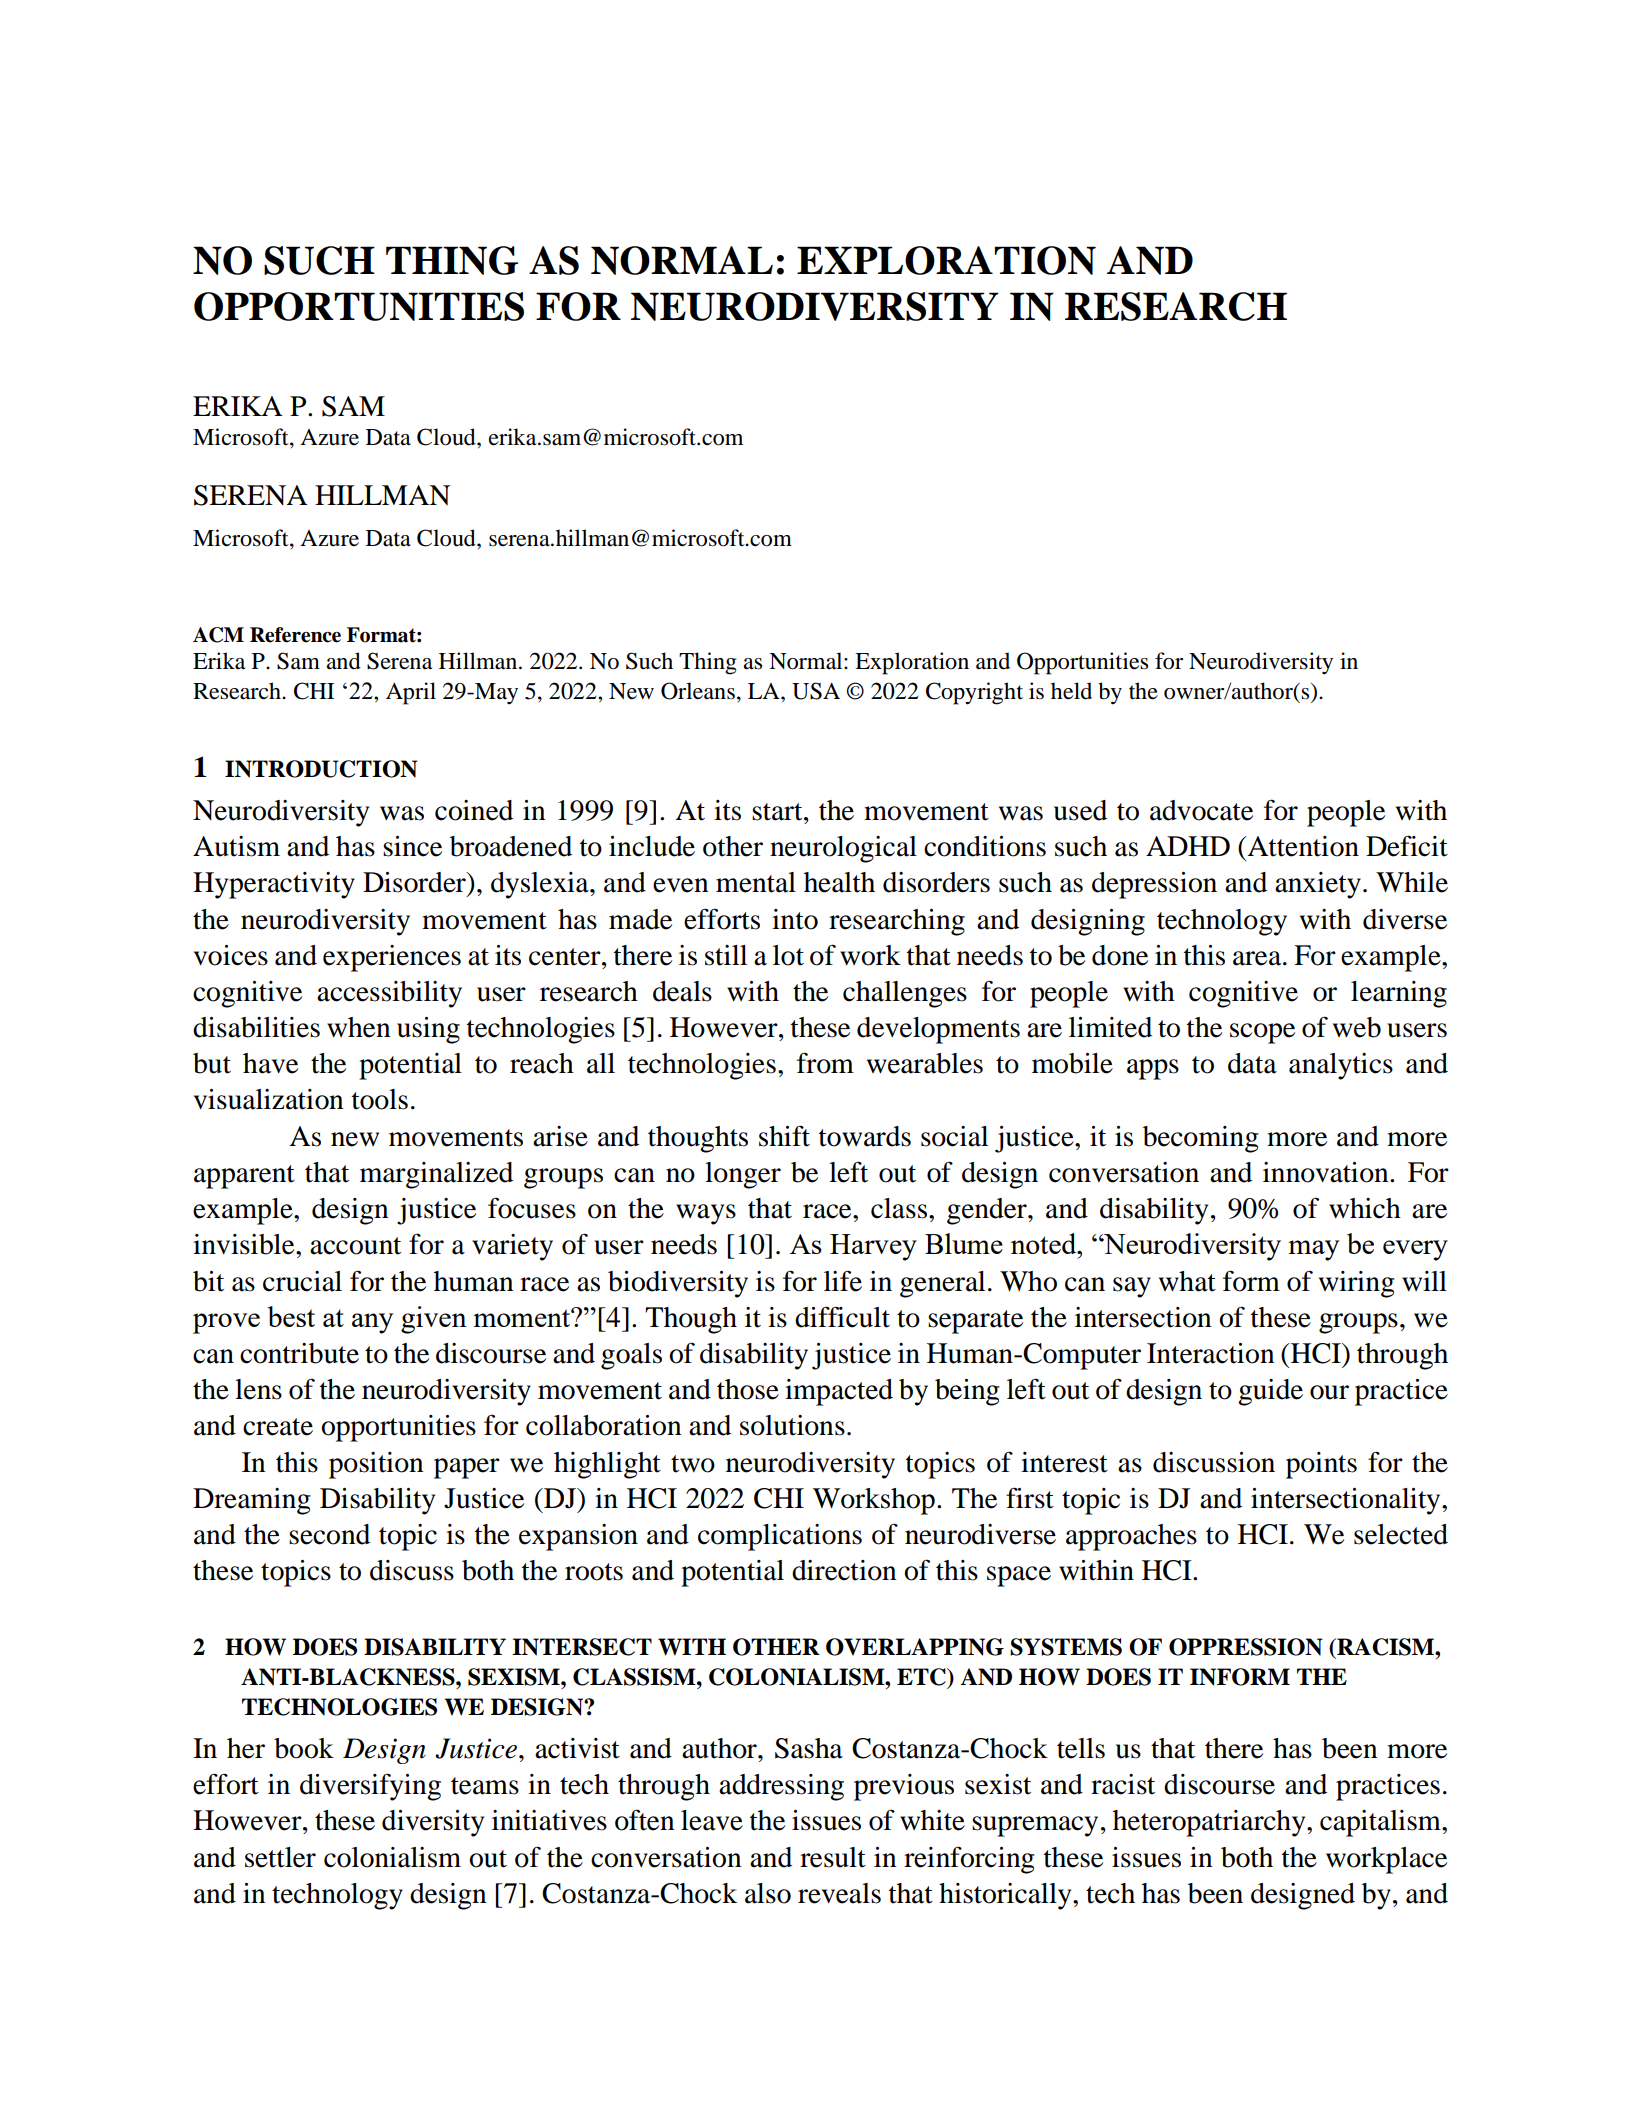 The height and width of the image is (2124, 1641). I want to click on tools, so click(380, 1099).
